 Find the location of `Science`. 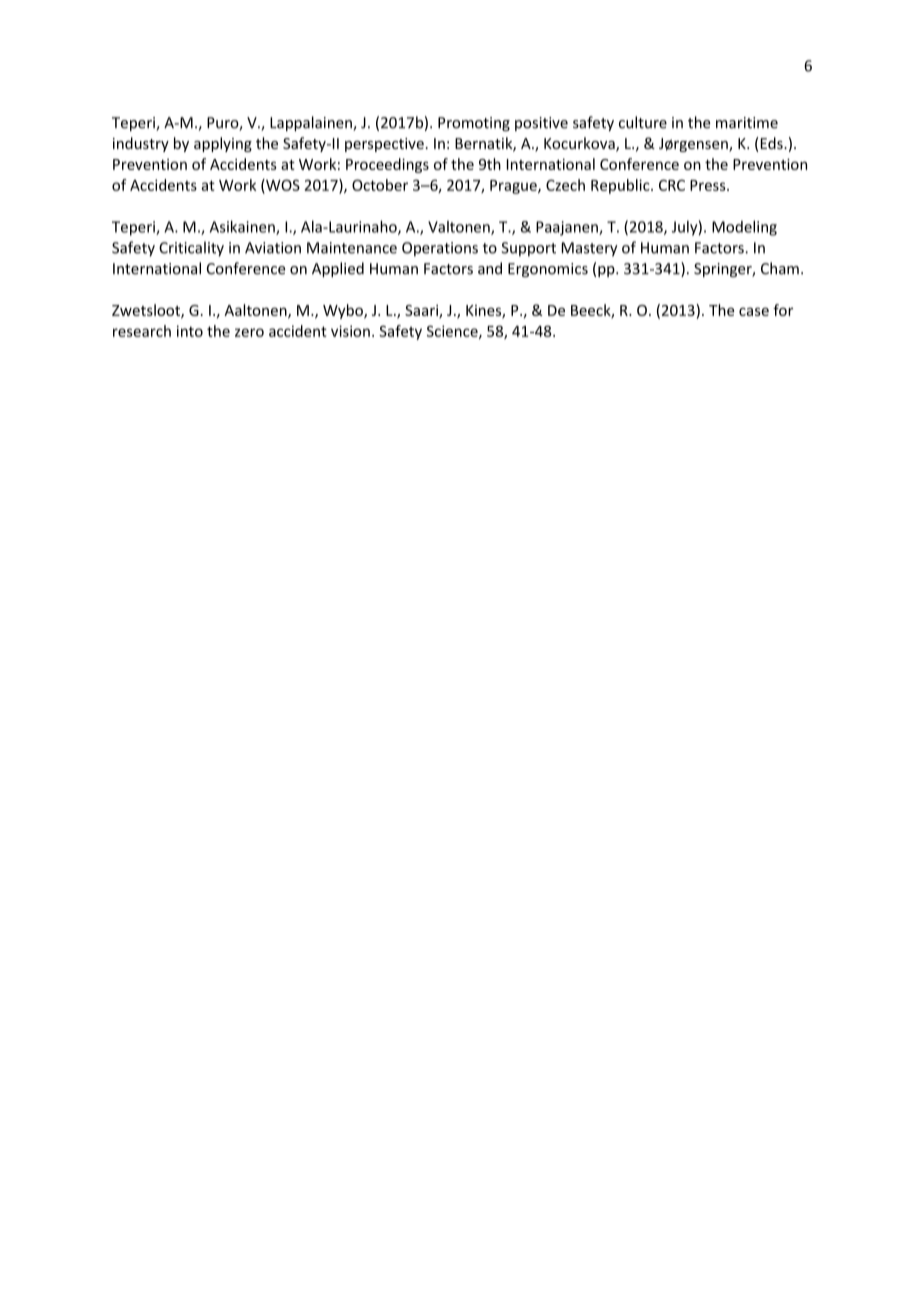

Science is located at coordinates (453, 332).
